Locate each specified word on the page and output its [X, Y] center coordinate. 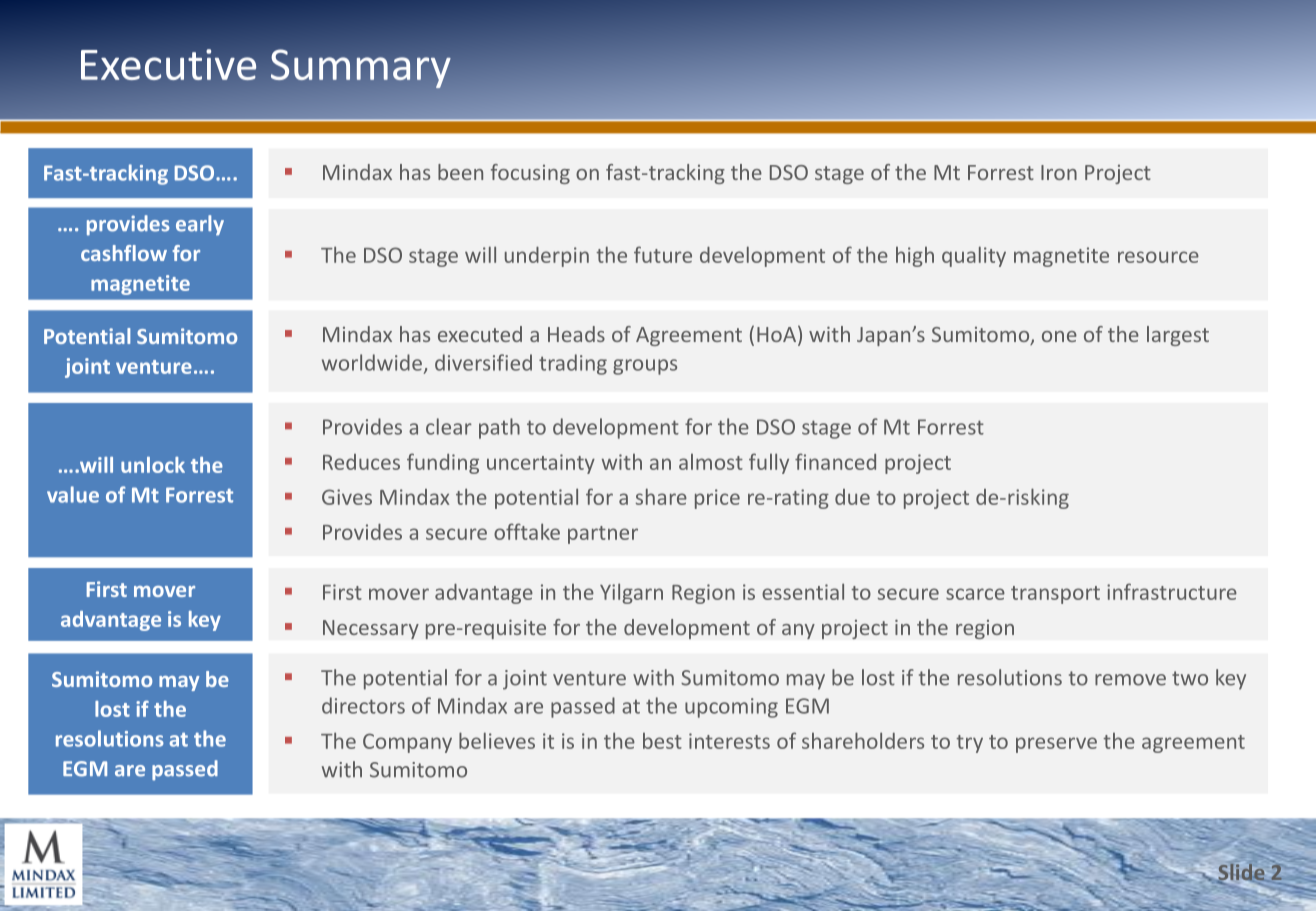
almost [711, 462]
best [662, 741]
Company [407, 743]
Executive [168, 64]
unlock [153, 465]
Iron [1059, 172]
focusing [530, 174]
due [852, 497]
